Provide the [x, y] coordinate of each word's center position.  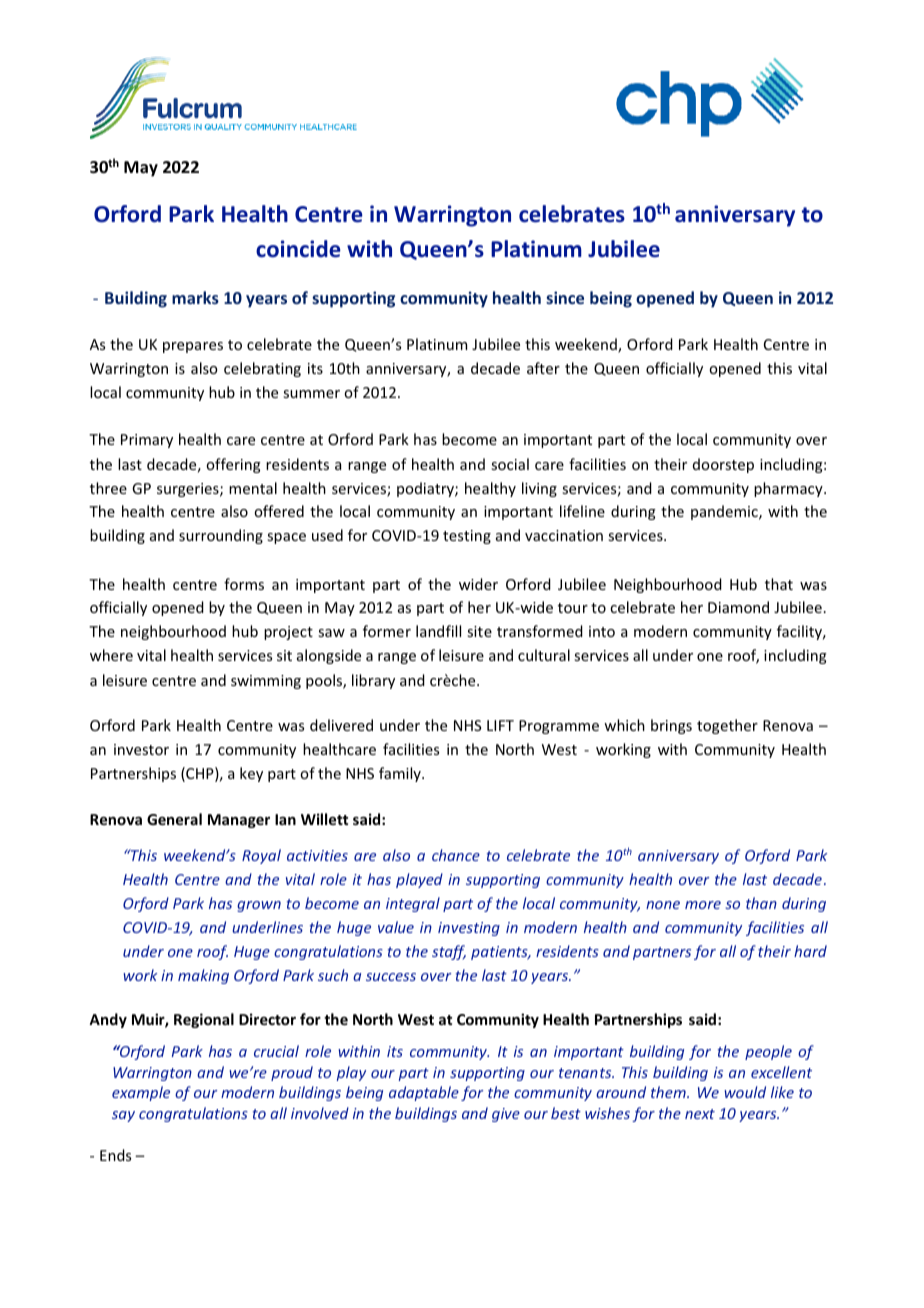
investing [469, 929]
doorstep [723, 465]
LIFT [500, 725]
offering [233, 465]
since [565, 297]
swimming [266, 682]
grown [259, 906]
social [510, 464]
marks [195, 297]
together [727, 726]
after [543, 368]
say [123, 1116]
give [506, 1115]
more [703, 905]
